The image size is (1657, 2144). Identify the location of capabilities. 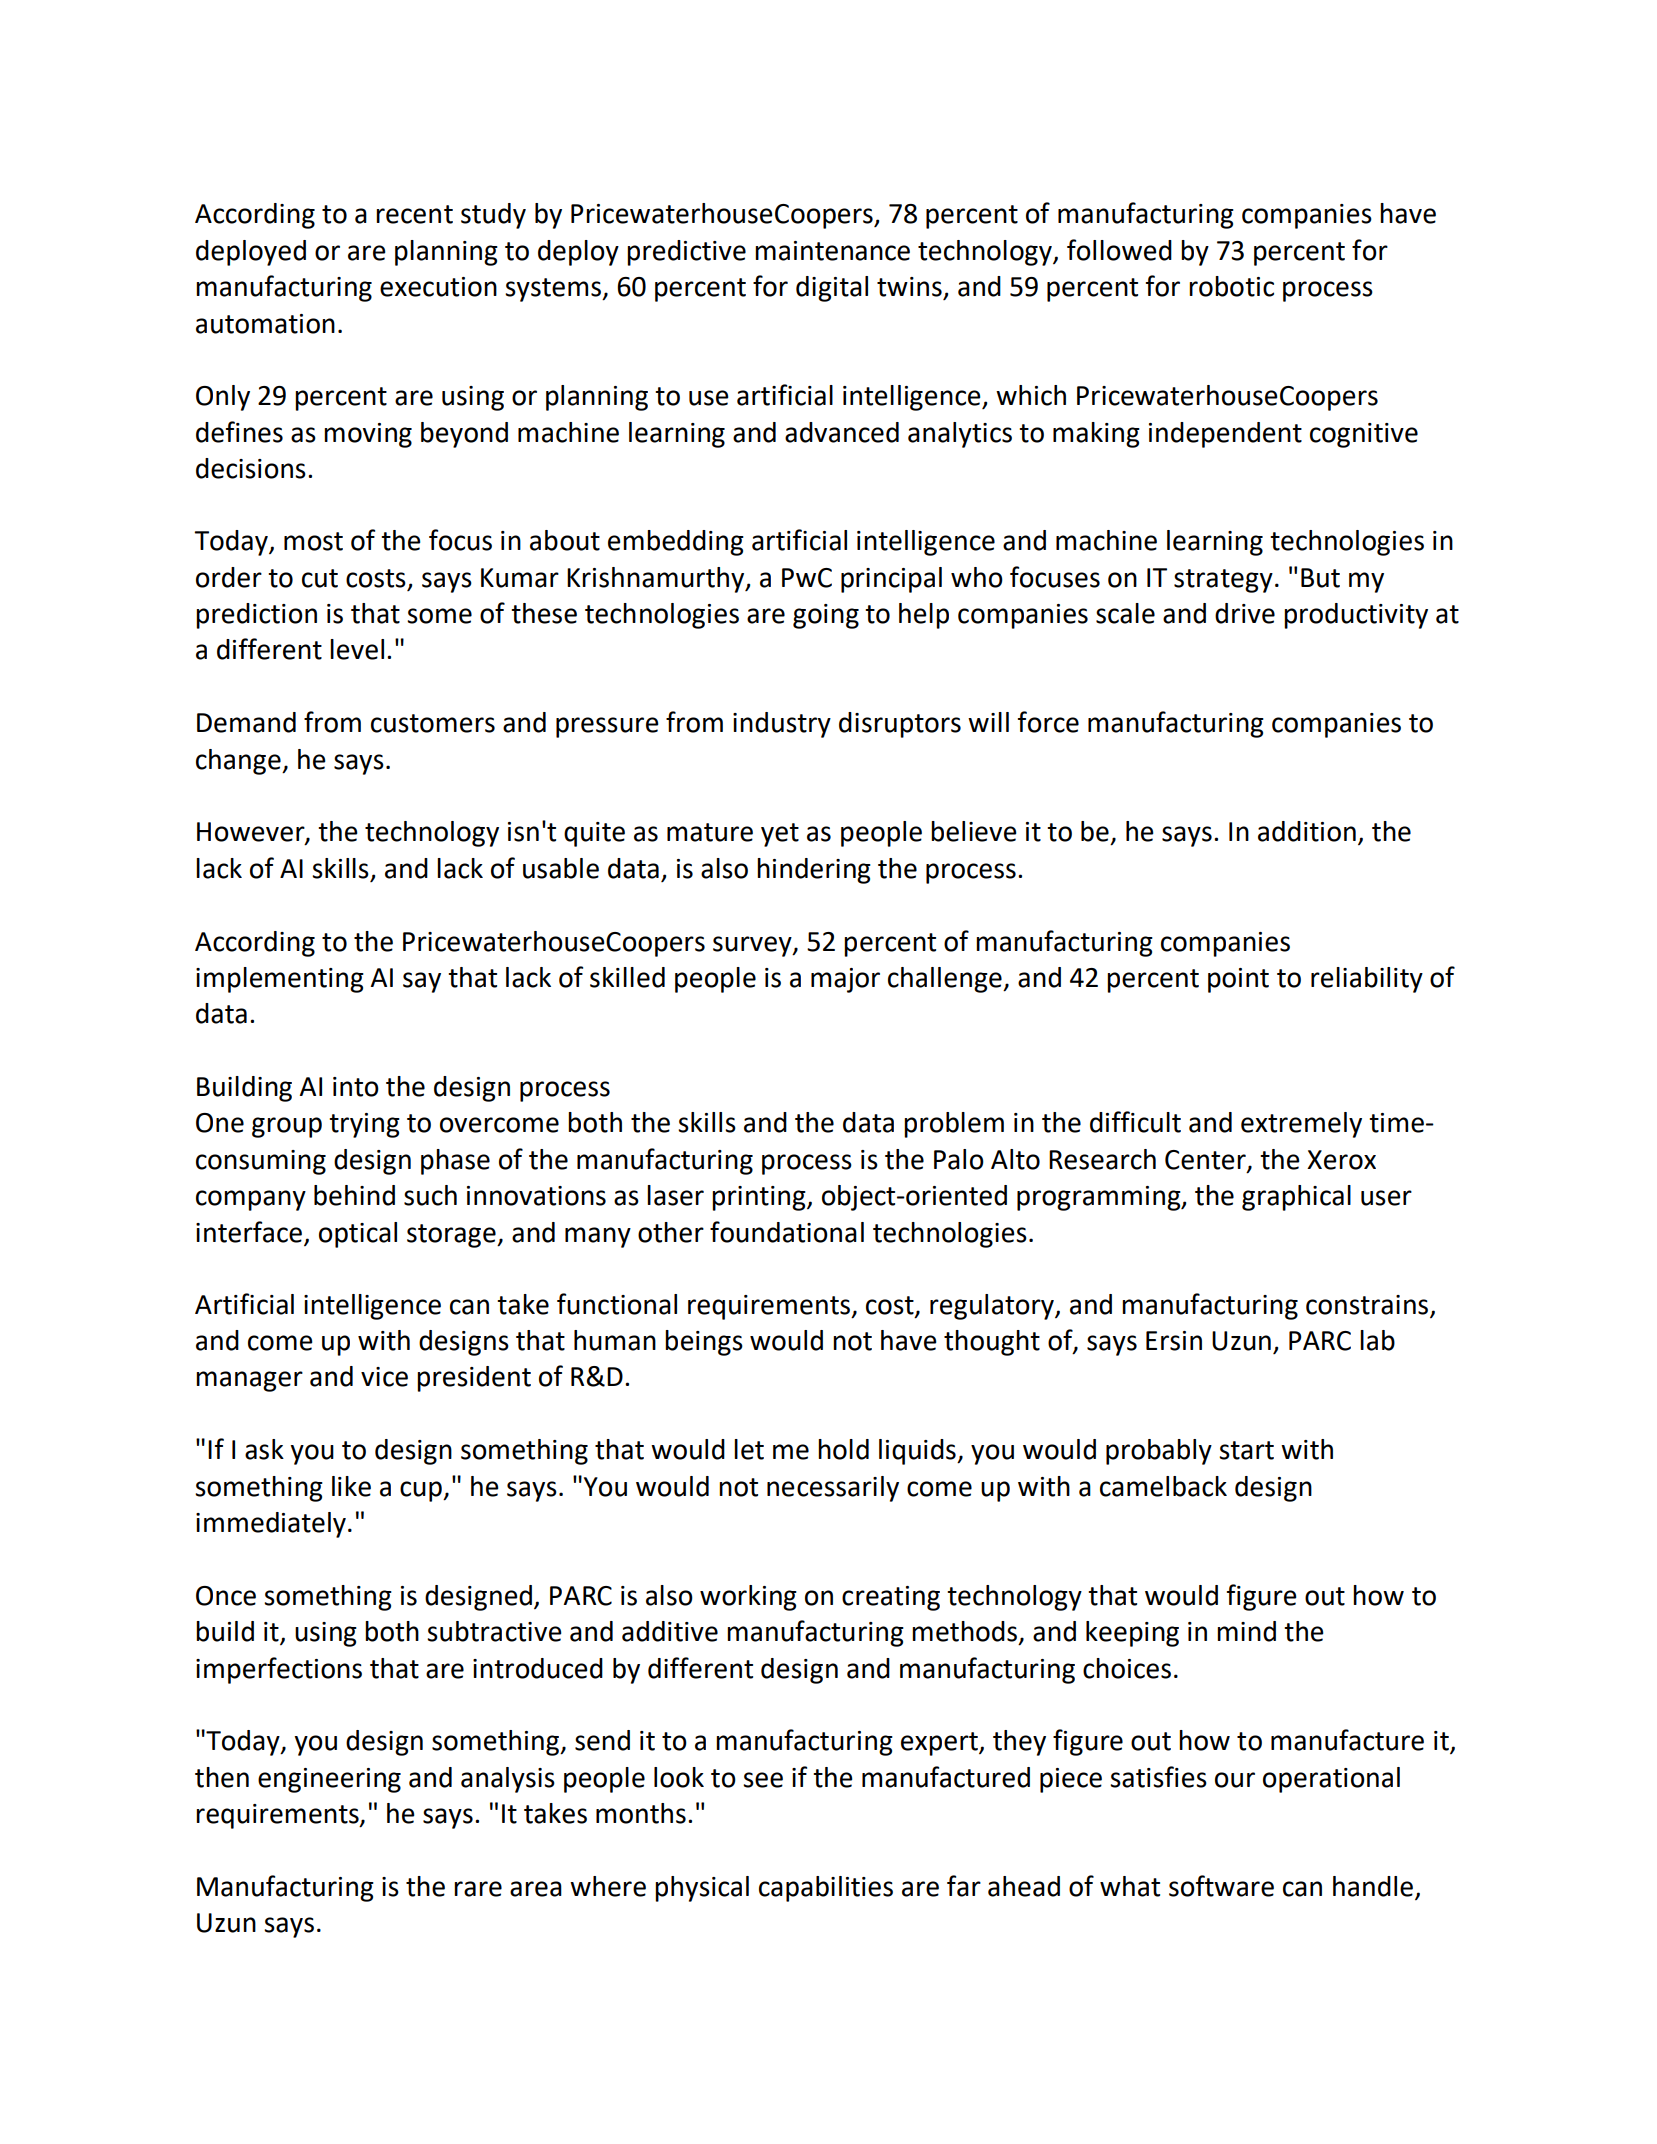
(826, 1889).
